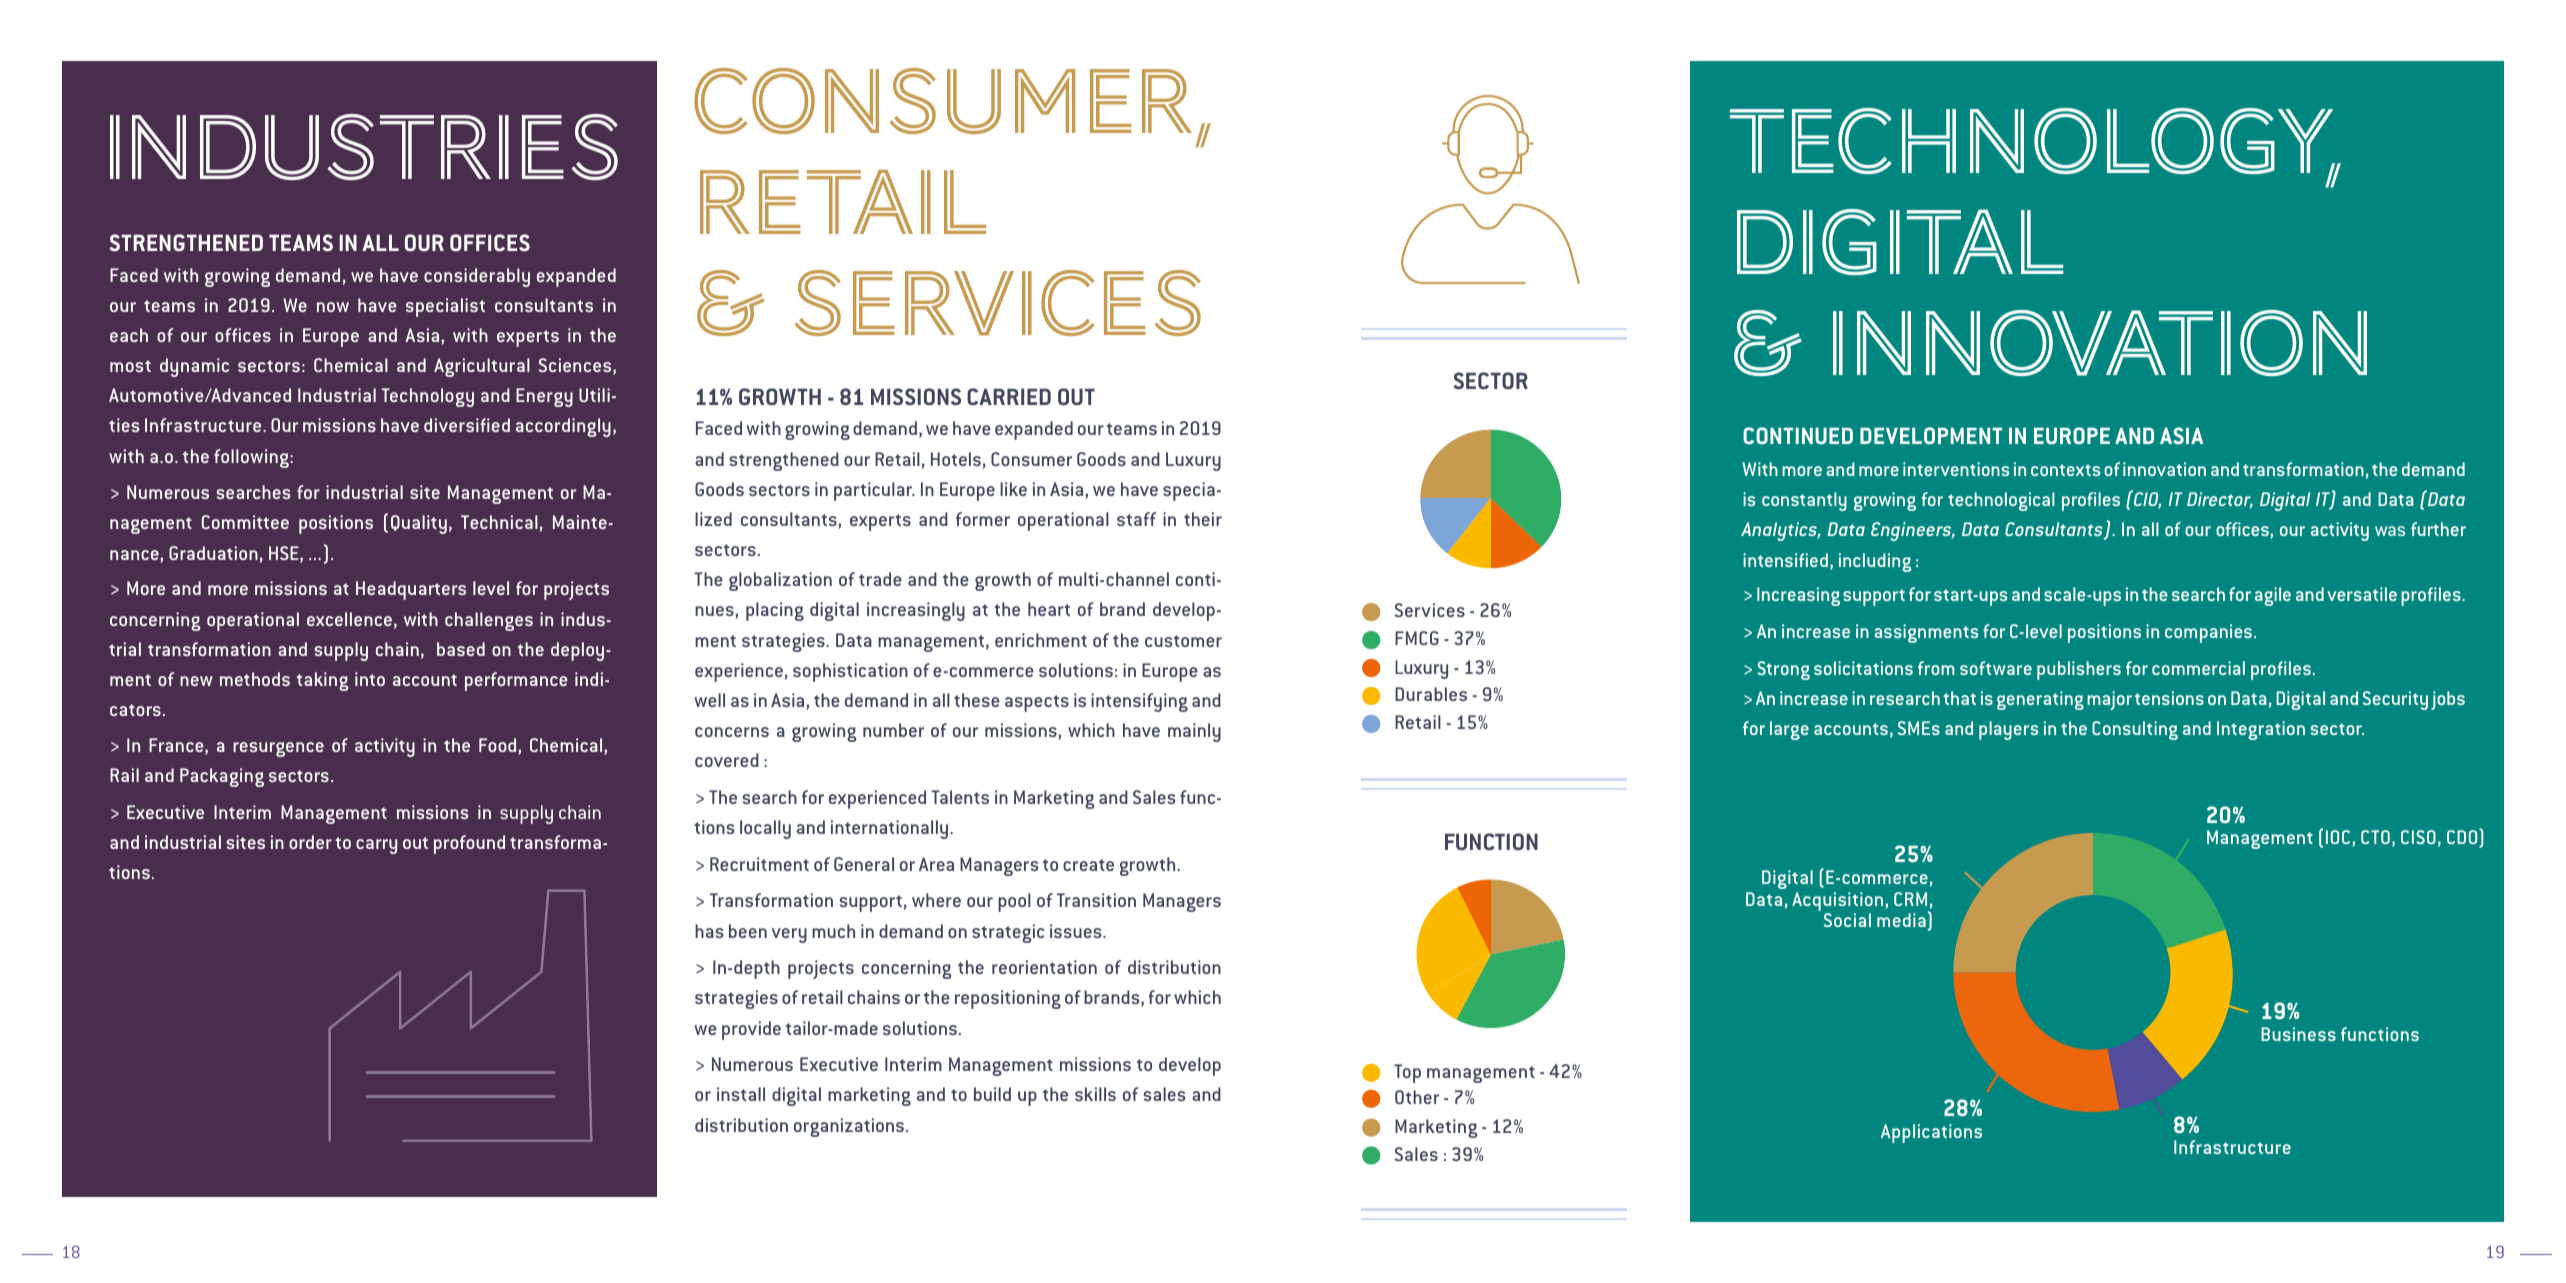 This screenshot has width=2566, height=1283. What do you see at coordinates (1431, 694) in the screenshot?
I see `Durables` at bounding box center [1431, 694].
